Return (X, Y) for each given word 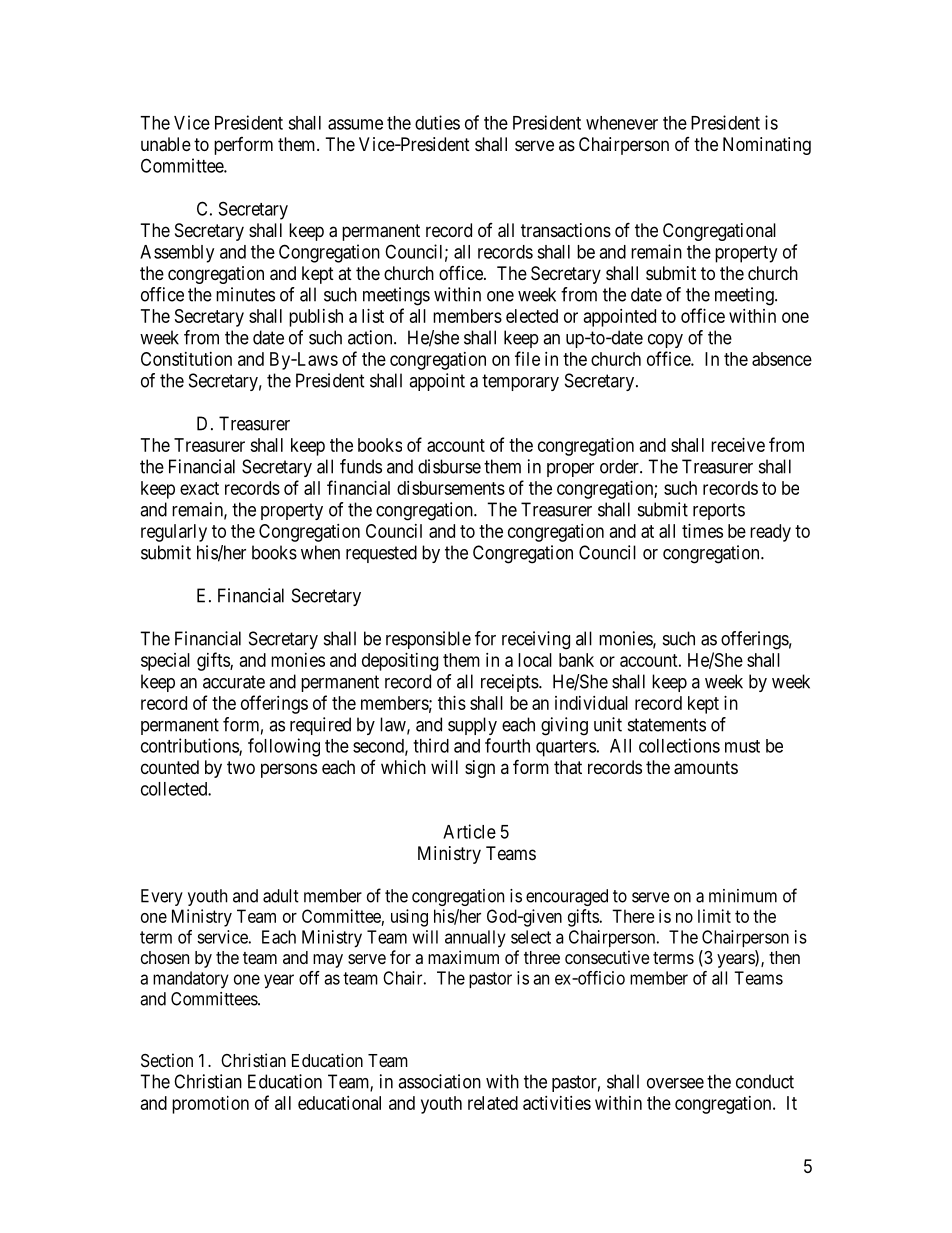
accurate (234, 682)
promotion (210, 1105)
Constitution (186, 359)
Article (469, 831)
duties (437, 122)
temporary (520, 382)
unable (166, 144)
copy (665, 341)
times (702, 531)
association (439, 1081)
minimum (743, 896)
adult (281, 896)
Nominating (767, 146)
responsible (428, 640)
